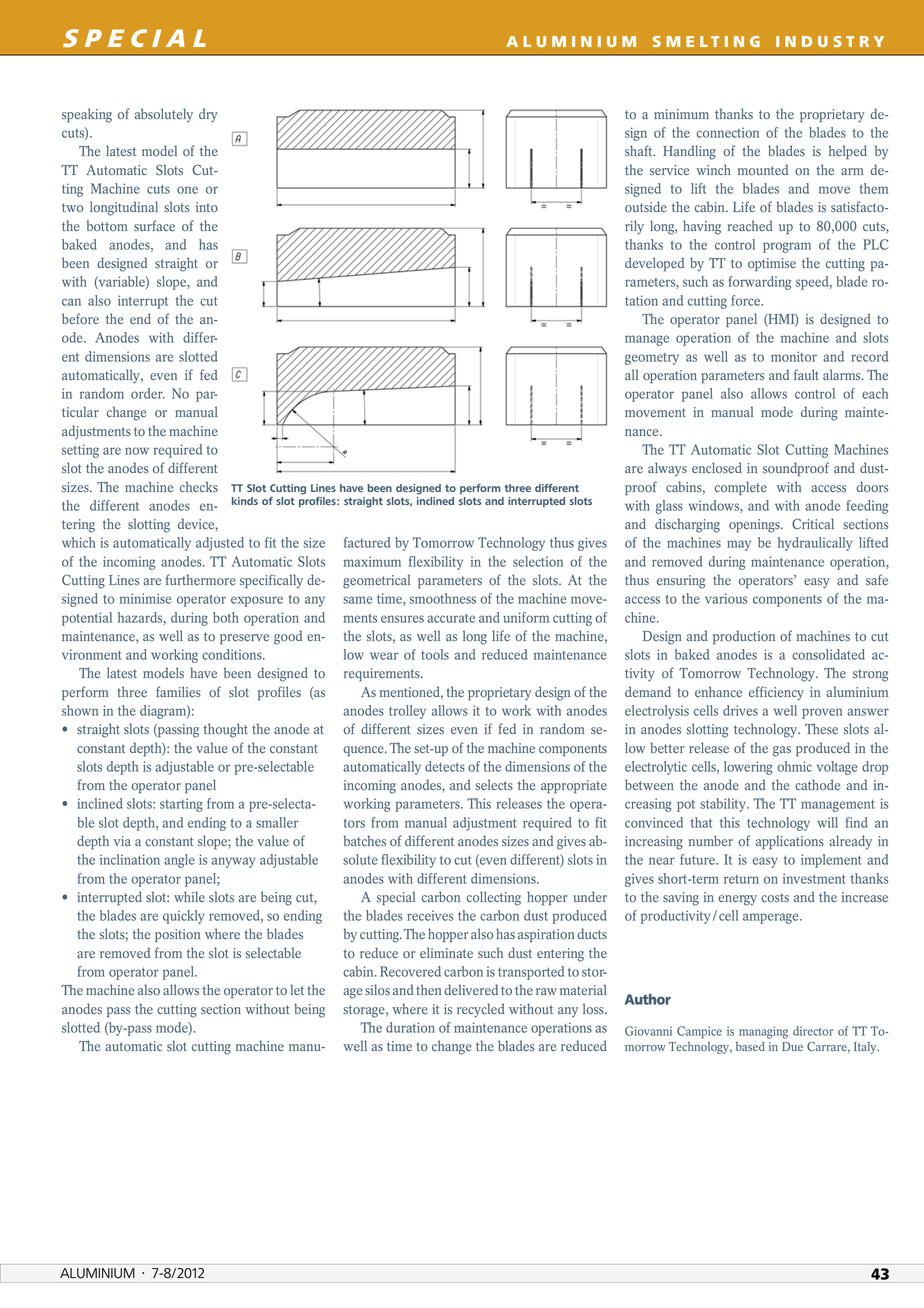 The width and height of the document is (924, 1308). I want to click on before, so click(80, 318).
